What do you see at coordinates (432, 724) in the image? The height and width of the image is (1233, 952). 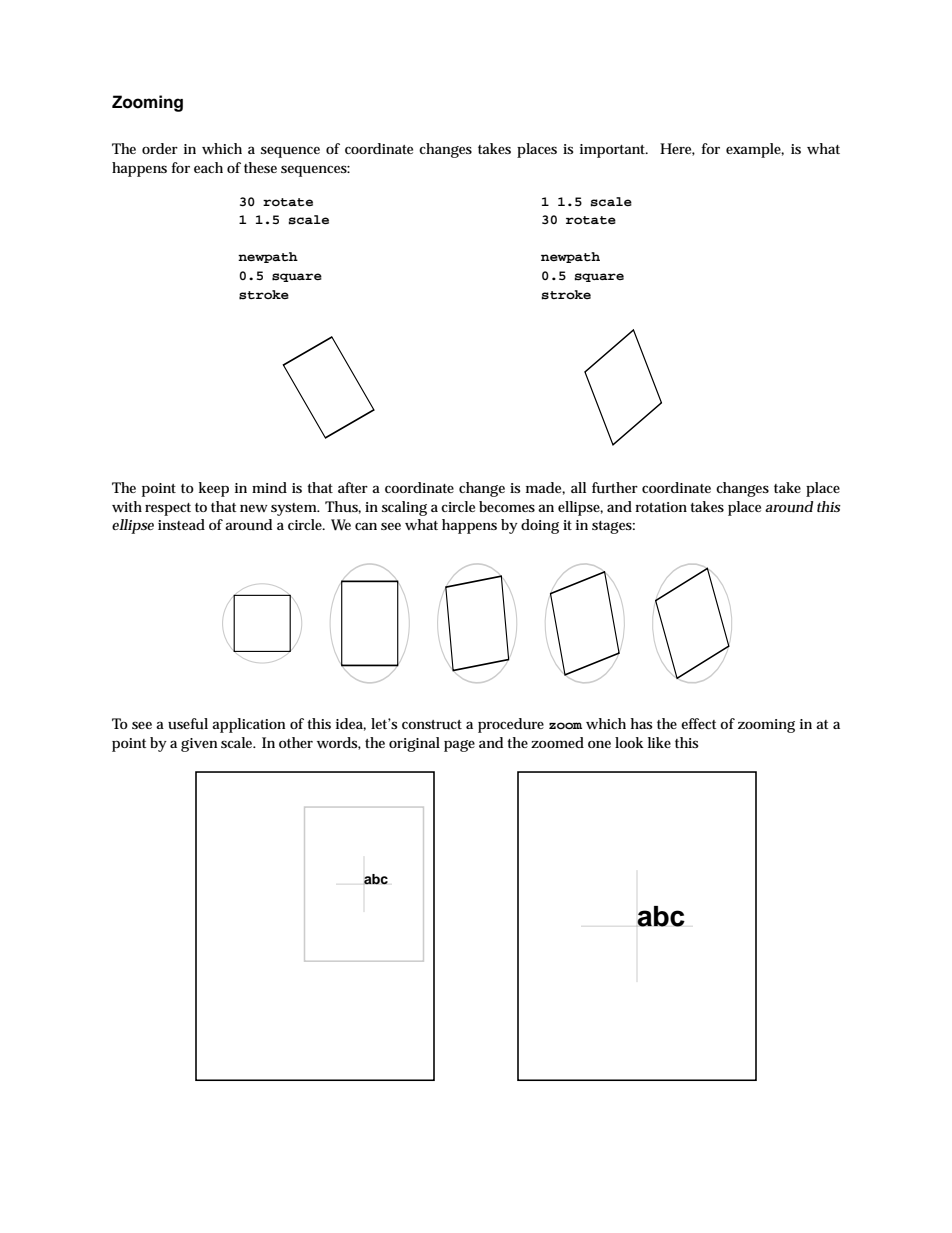 I see `construct` at bounding box center [432, 724].
